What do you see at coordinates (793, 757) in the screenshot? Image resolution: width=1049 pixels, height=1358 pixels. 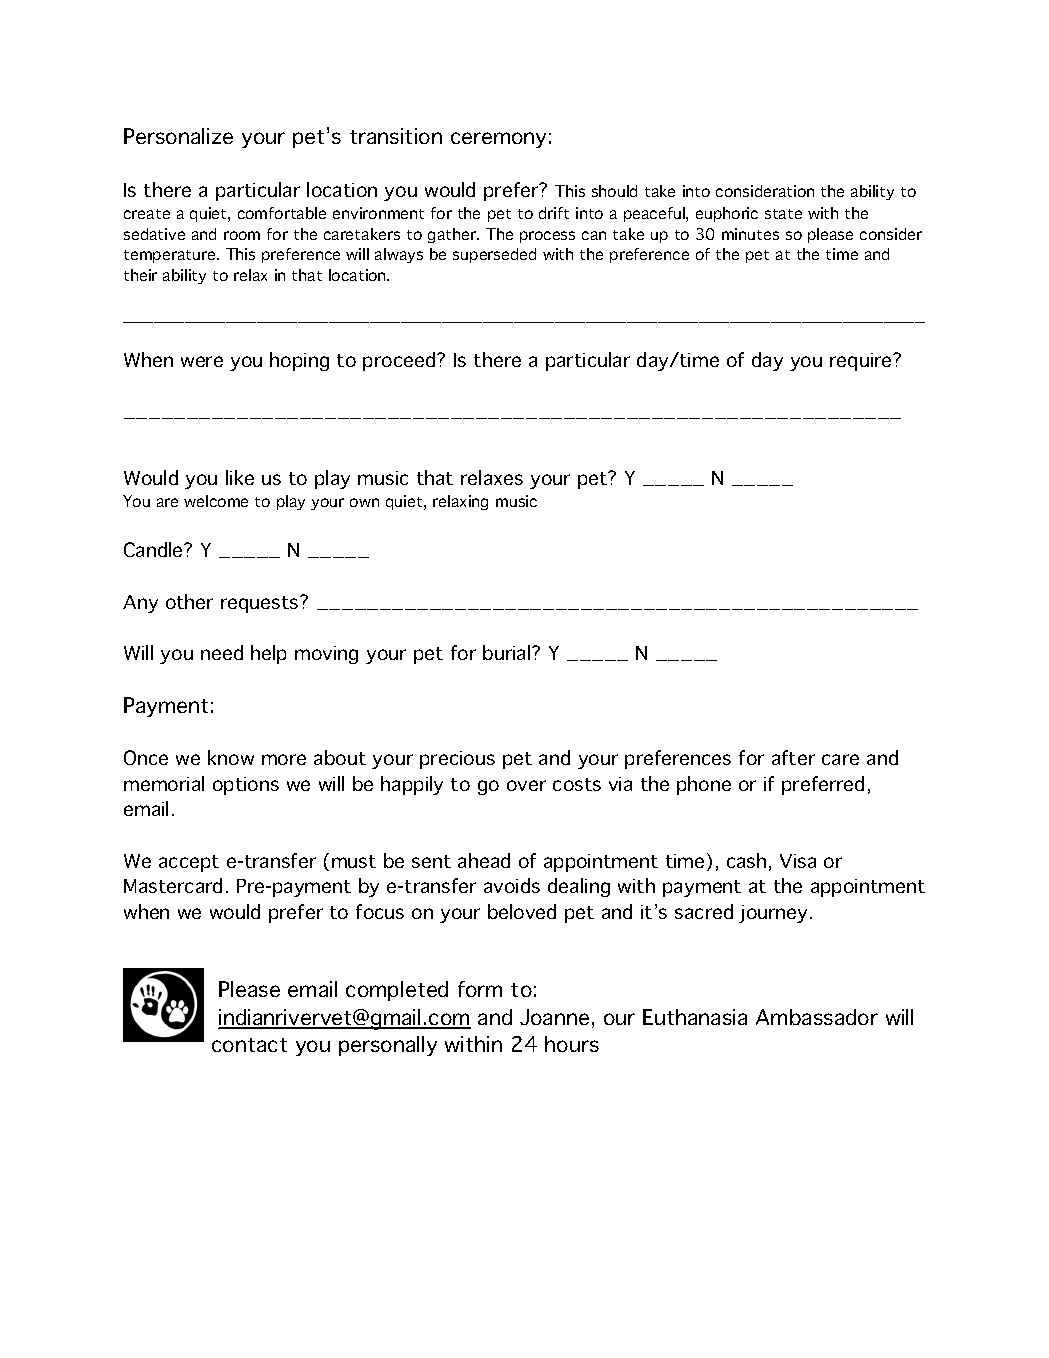 I see `after` at bounding box center [793, 757].
